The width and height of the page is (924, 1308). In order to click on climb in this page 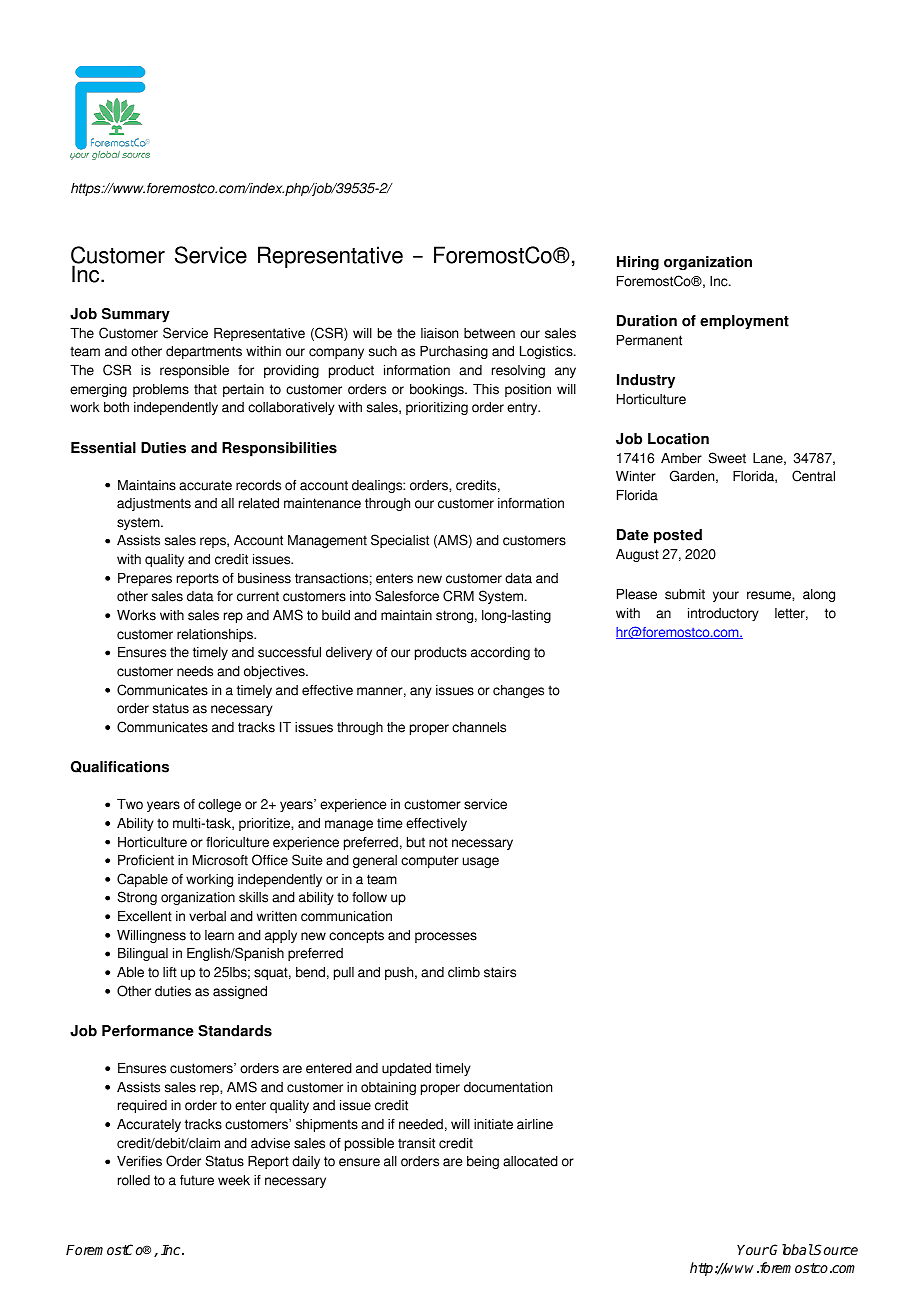, I will do `click(464, 972)`.
